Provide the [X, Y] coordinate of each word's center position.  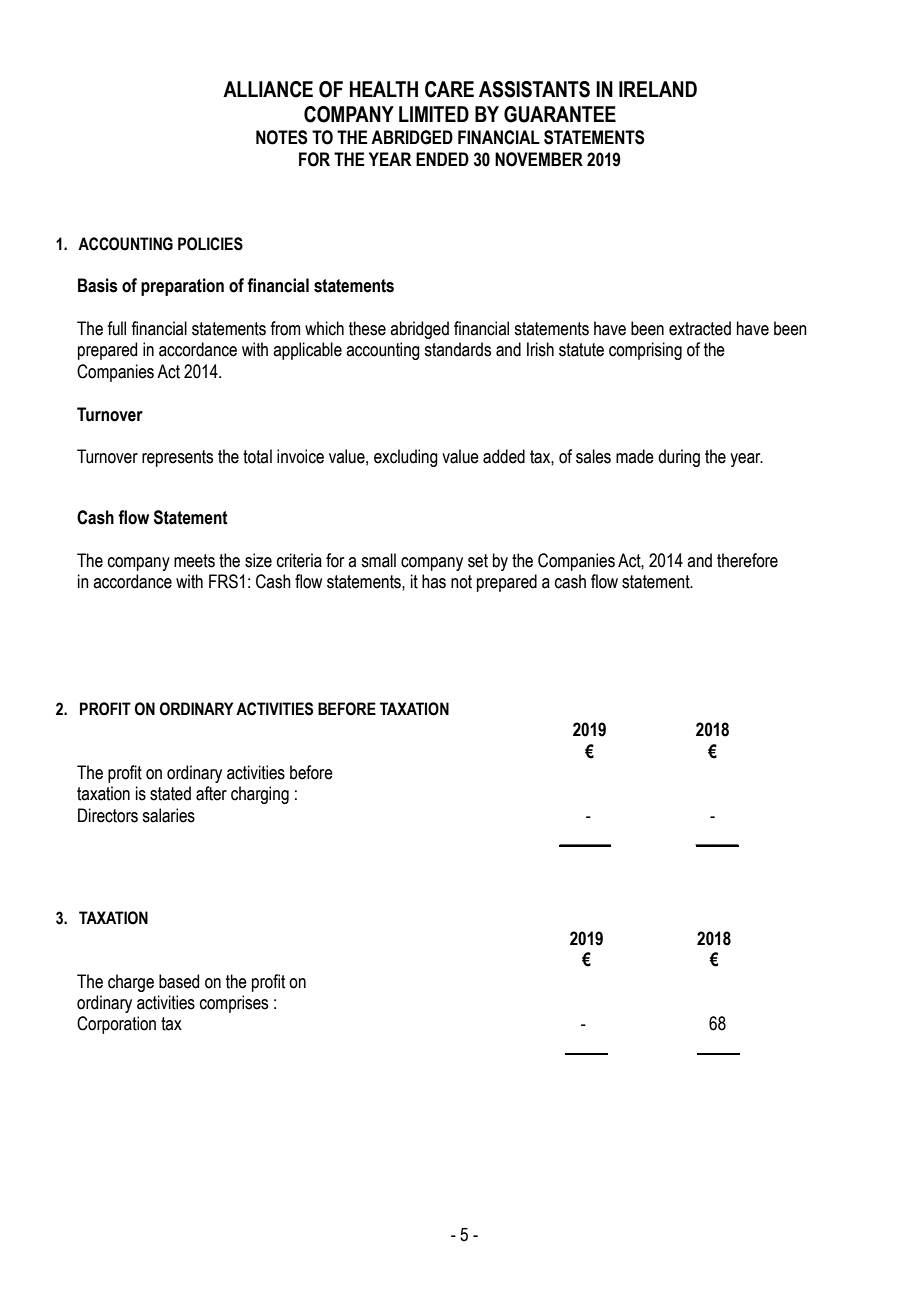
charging [260, 795]
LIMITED [434, 114]
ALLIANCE [268, 89]
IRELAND [658, 89]
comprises [234, 1004]
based [179, 981]
